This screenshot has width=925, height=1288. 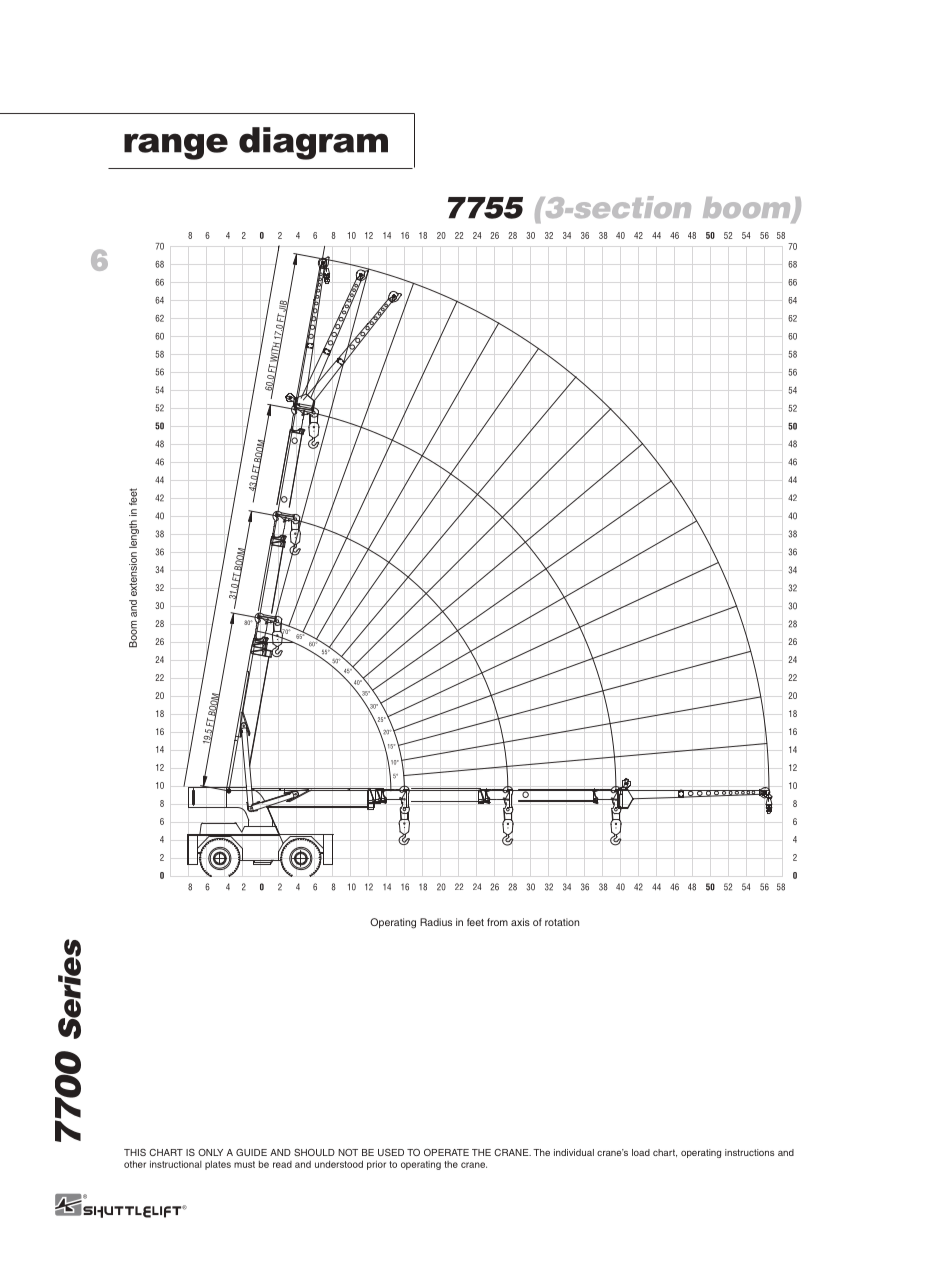 I want to click on USED, so click(x=391, y=1152).
